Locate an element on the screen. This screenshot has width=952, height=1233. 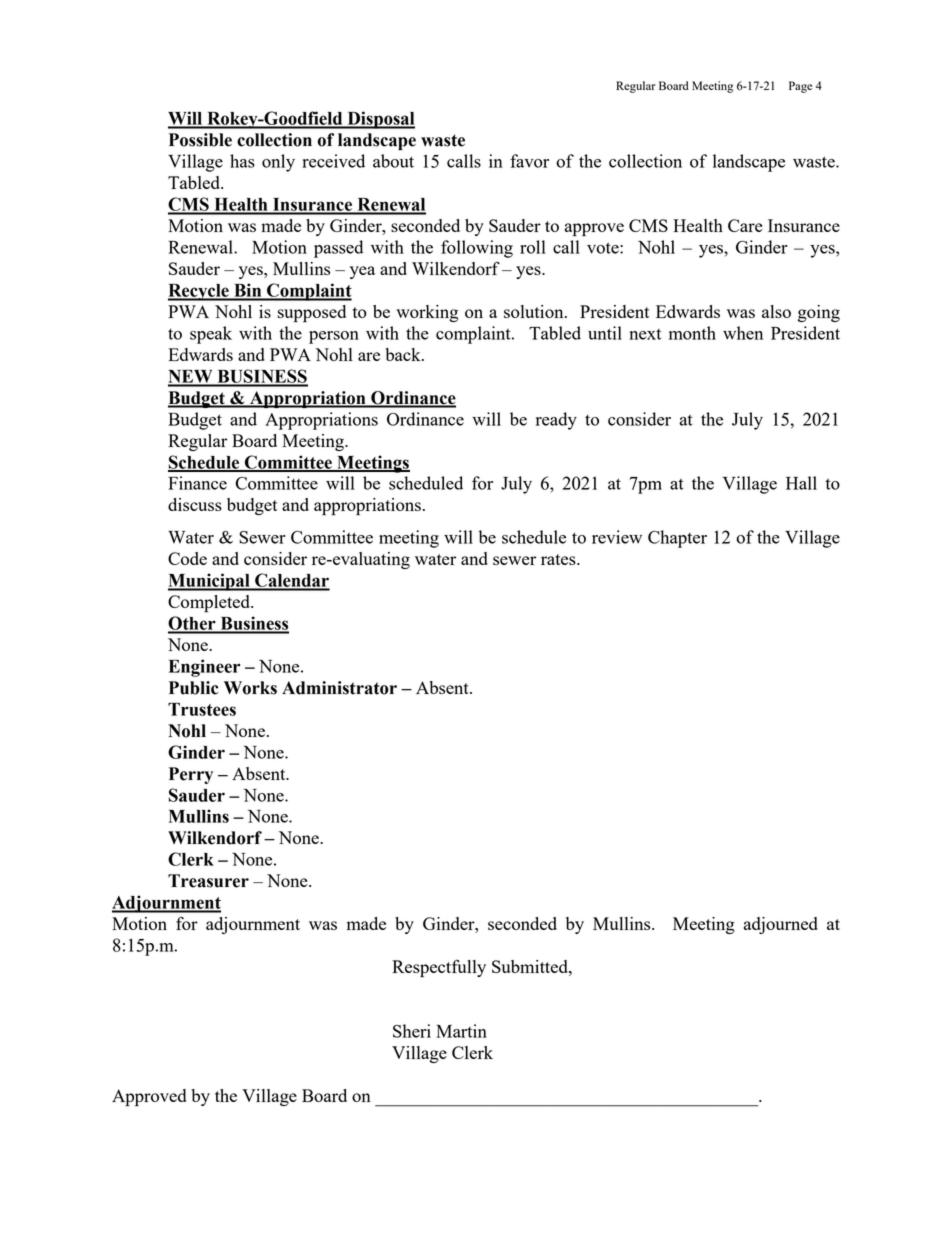
rates is located at coordinates (559, 559).
